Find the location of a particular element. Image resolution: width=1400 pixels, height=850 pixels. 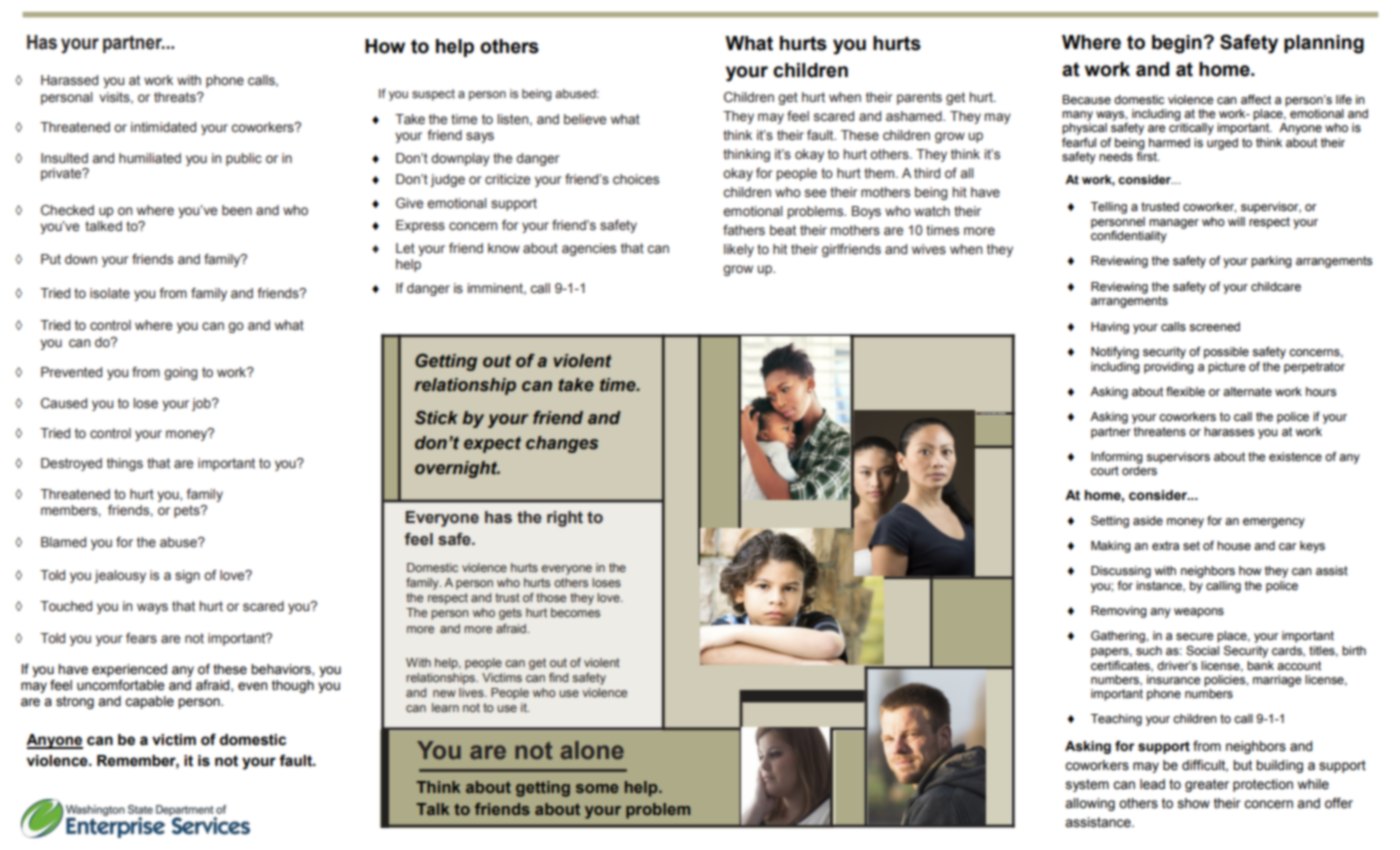

becomes is located at coordinates (575, 612).
